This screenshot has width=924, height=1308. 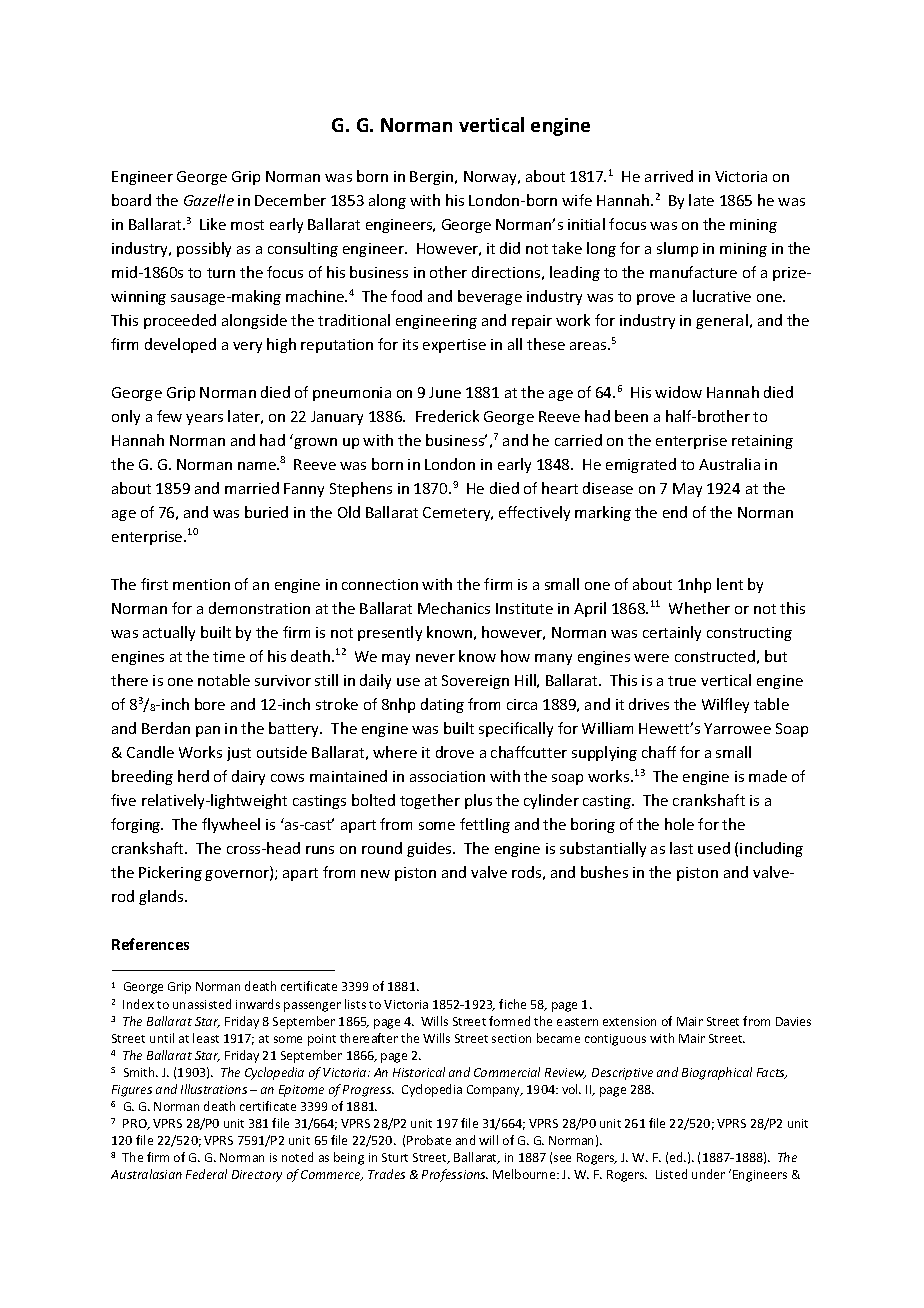 What do you see at coordinates (213, 224) in the screenshot?
I see `Like` at bounding box center [213, 224].
